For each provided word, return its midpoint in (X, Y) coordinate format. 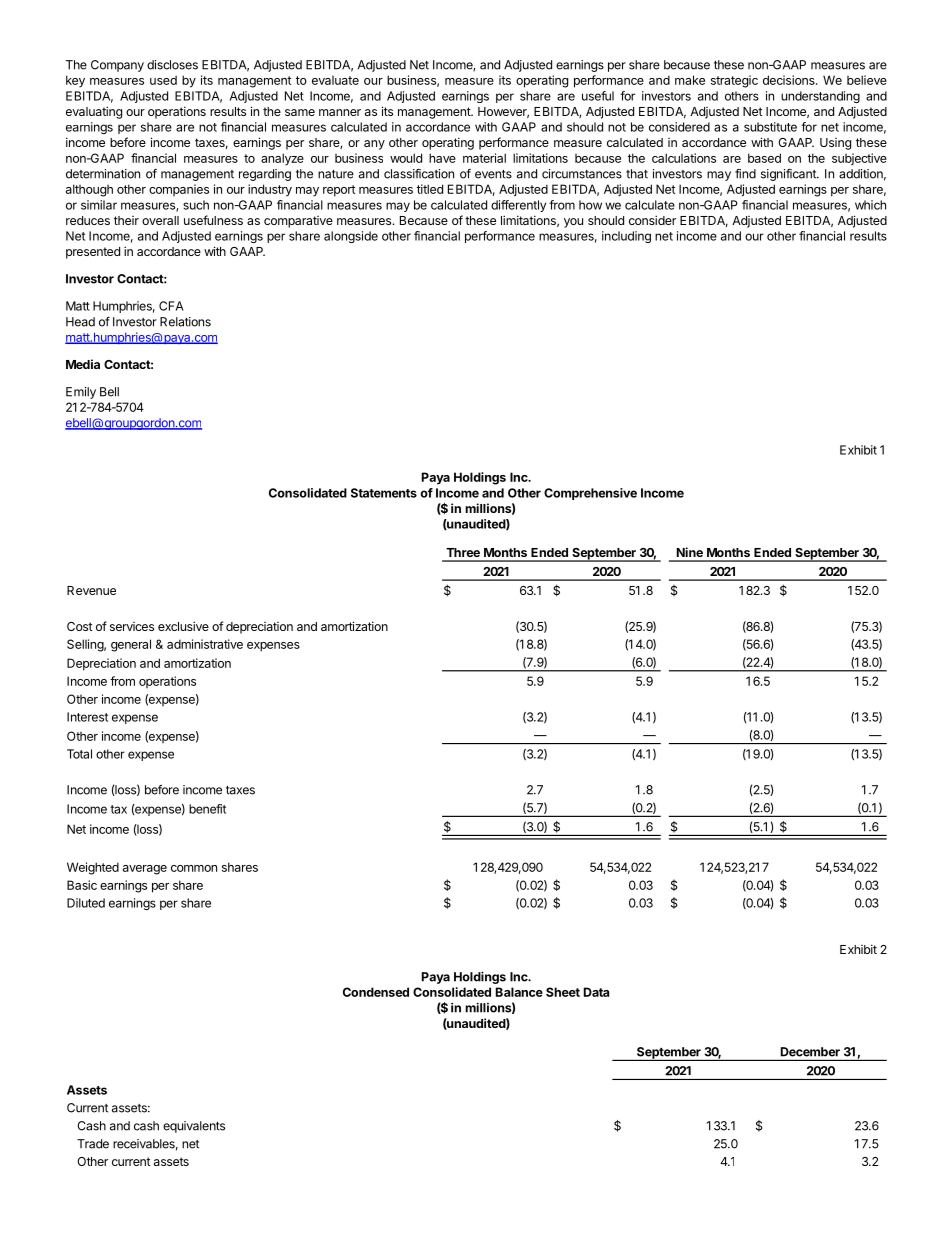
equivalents (194, 1127)
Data (596, 992)
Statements (384, 493)
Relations (185, 322)
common (194, 868)
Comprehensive (590, 494)
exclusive (183, 626)
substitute (770, 127)
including (626, 237)
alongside (351, 237)
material (484, 158)
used (163, 80)
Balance (519, 992)
